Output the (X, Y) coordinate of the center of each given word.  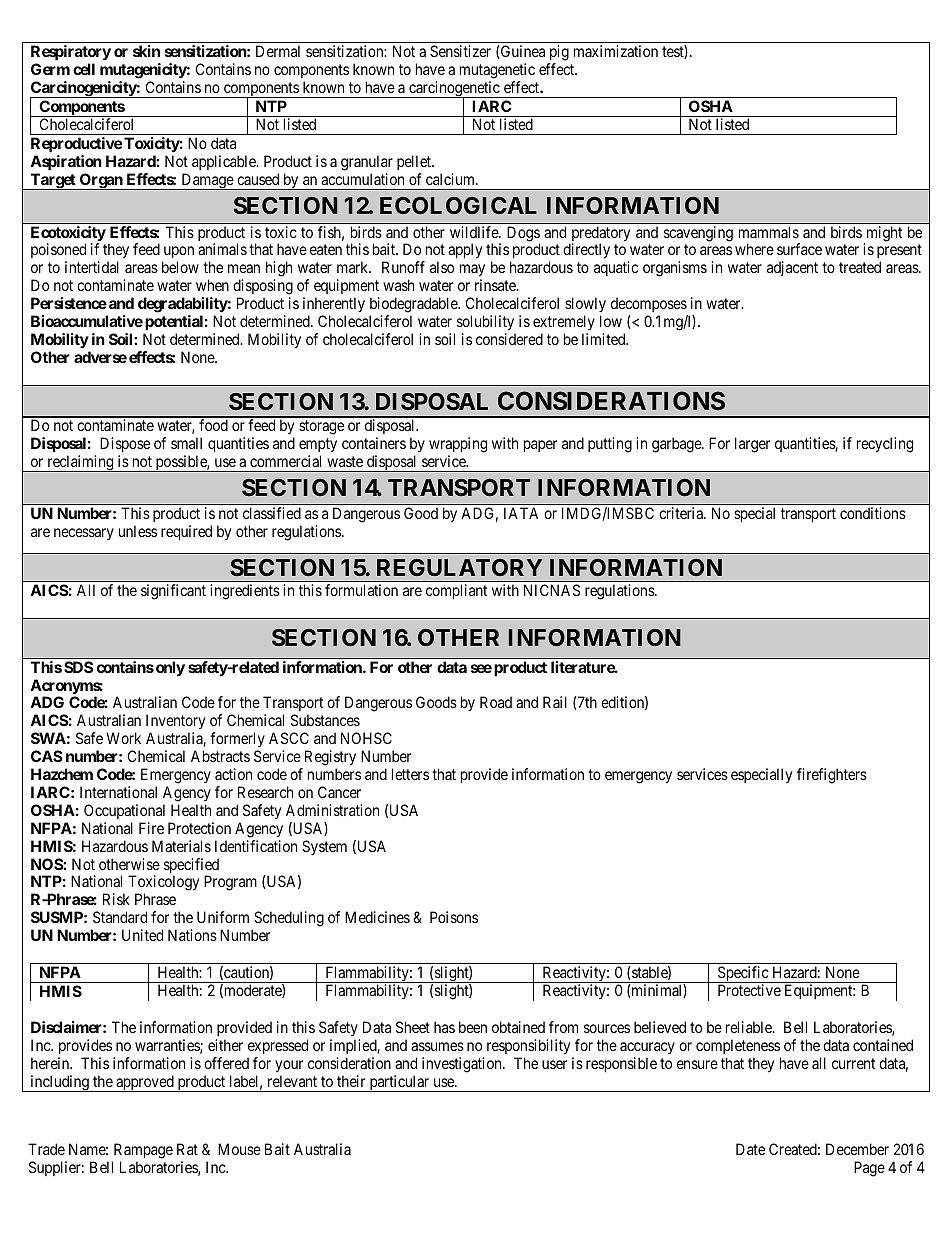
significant (173, 592)
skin (146, 51)
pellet (415, 162)
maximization (616, 51)
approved (145, 1083)
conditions (873, 513)
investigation (463, 1065)
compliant (456, 591)
